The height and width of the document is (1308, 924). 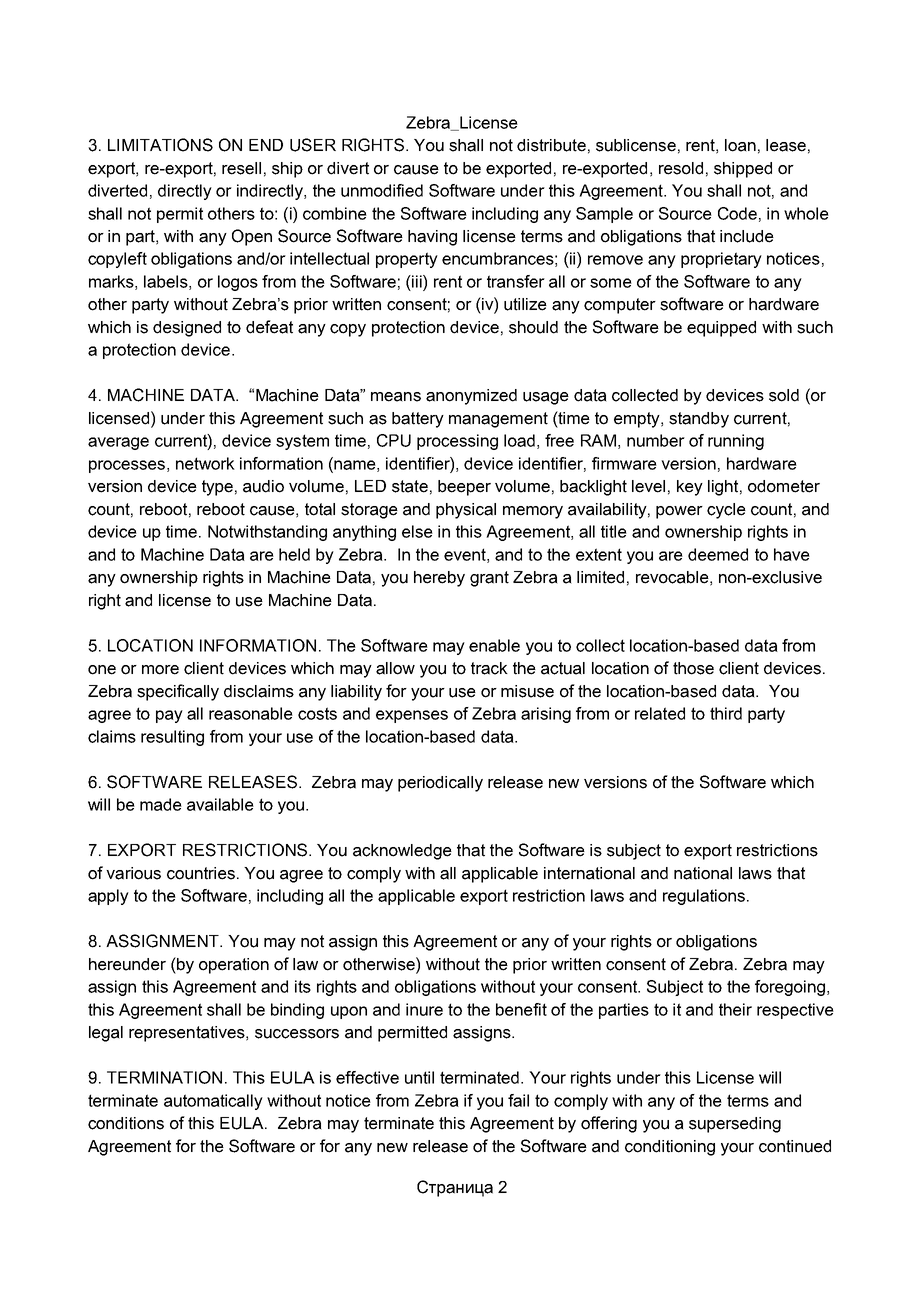 What do you see at coordinates (133, 873) in the document?
I see `various` at bounding box center [133, 873].
